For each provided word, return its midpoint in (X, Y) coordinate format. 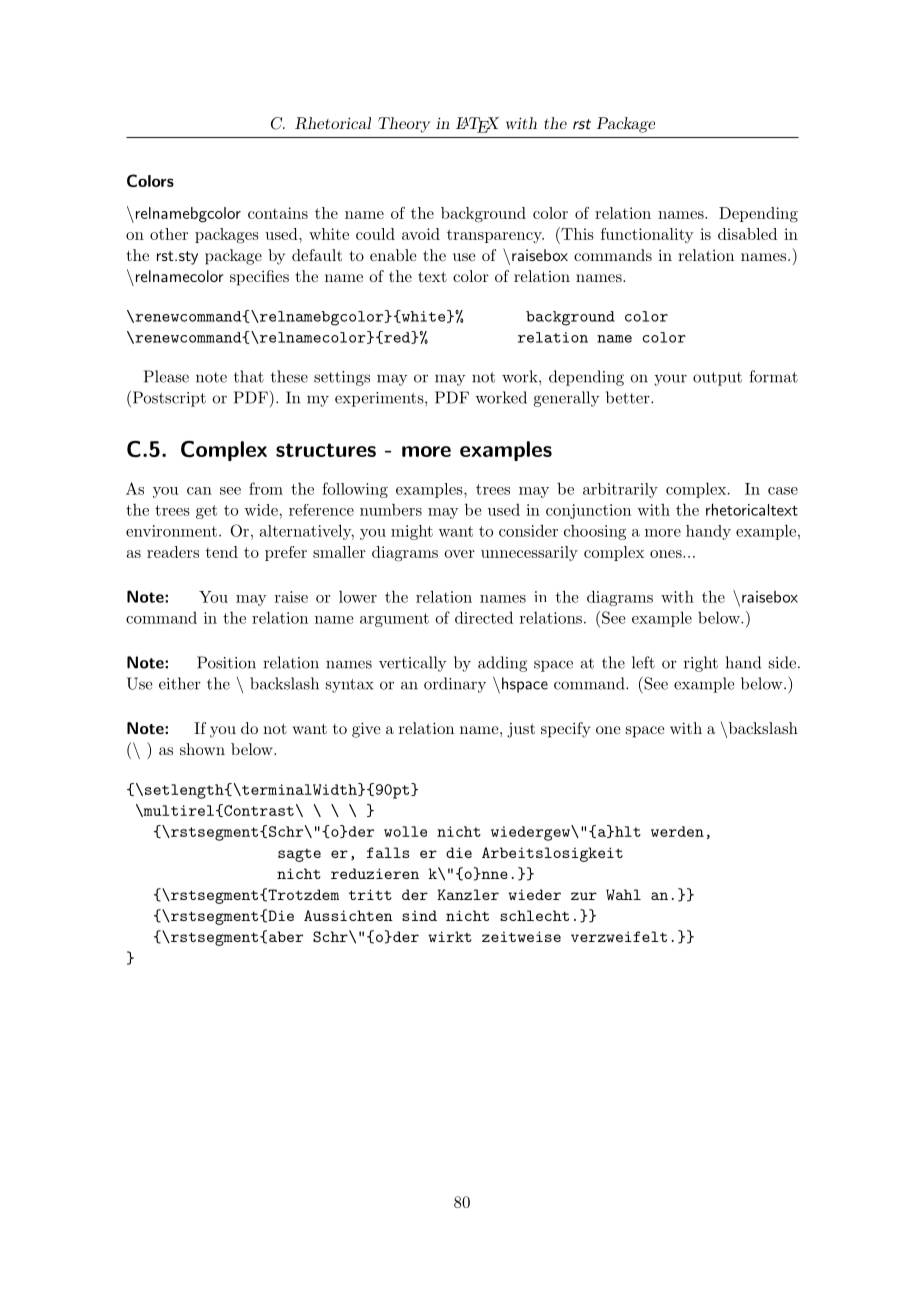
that (249, 376)
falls (388, 852)
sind (419, 915)
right (701, 664)
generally (566, 399)
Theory (404, 125)
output (717, 379)
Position (226, 662)
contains (278, 213)
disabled (747, 234)
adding (502, 664)
